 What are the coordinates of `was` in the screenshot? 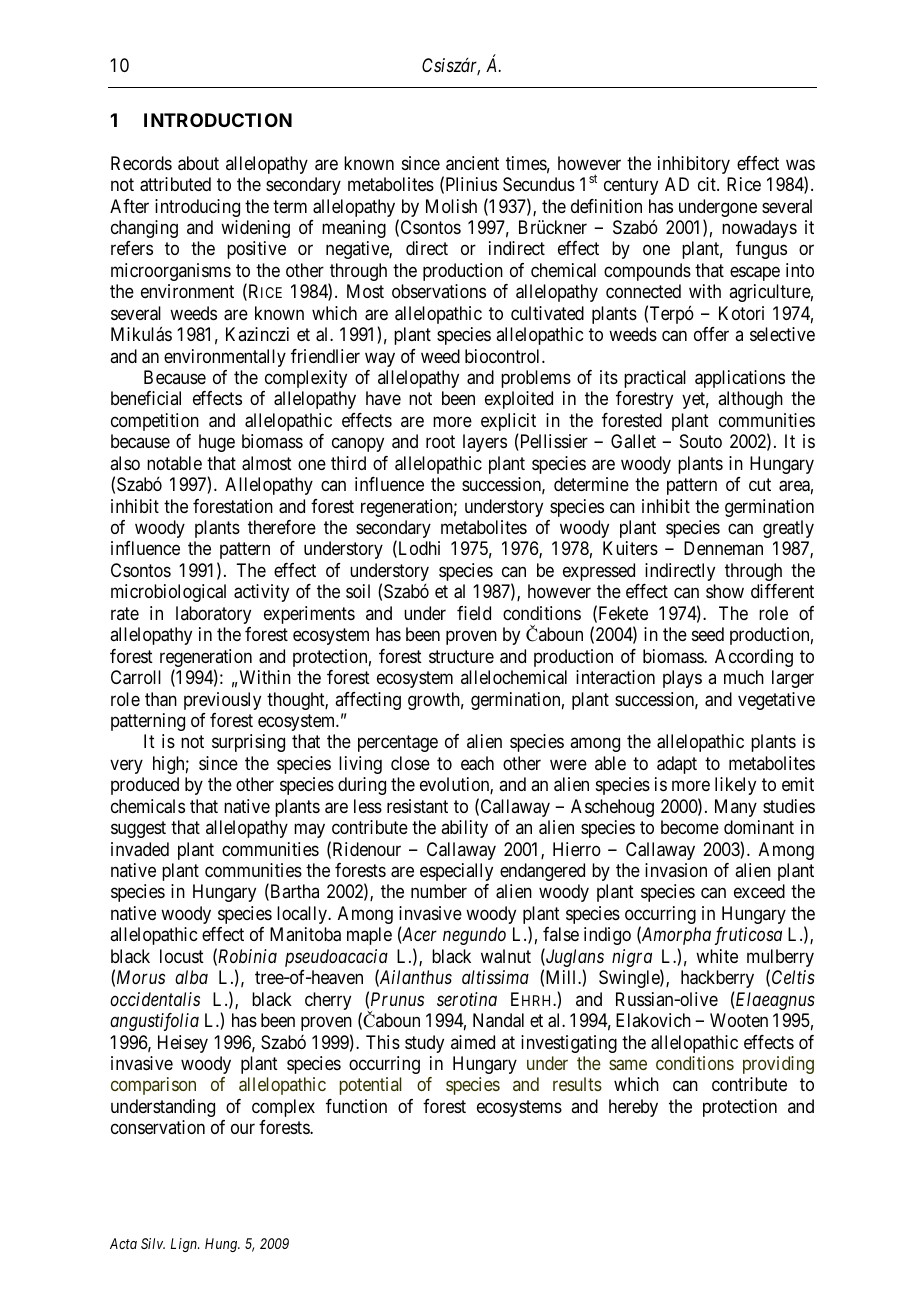 It's located at (800, 165).
